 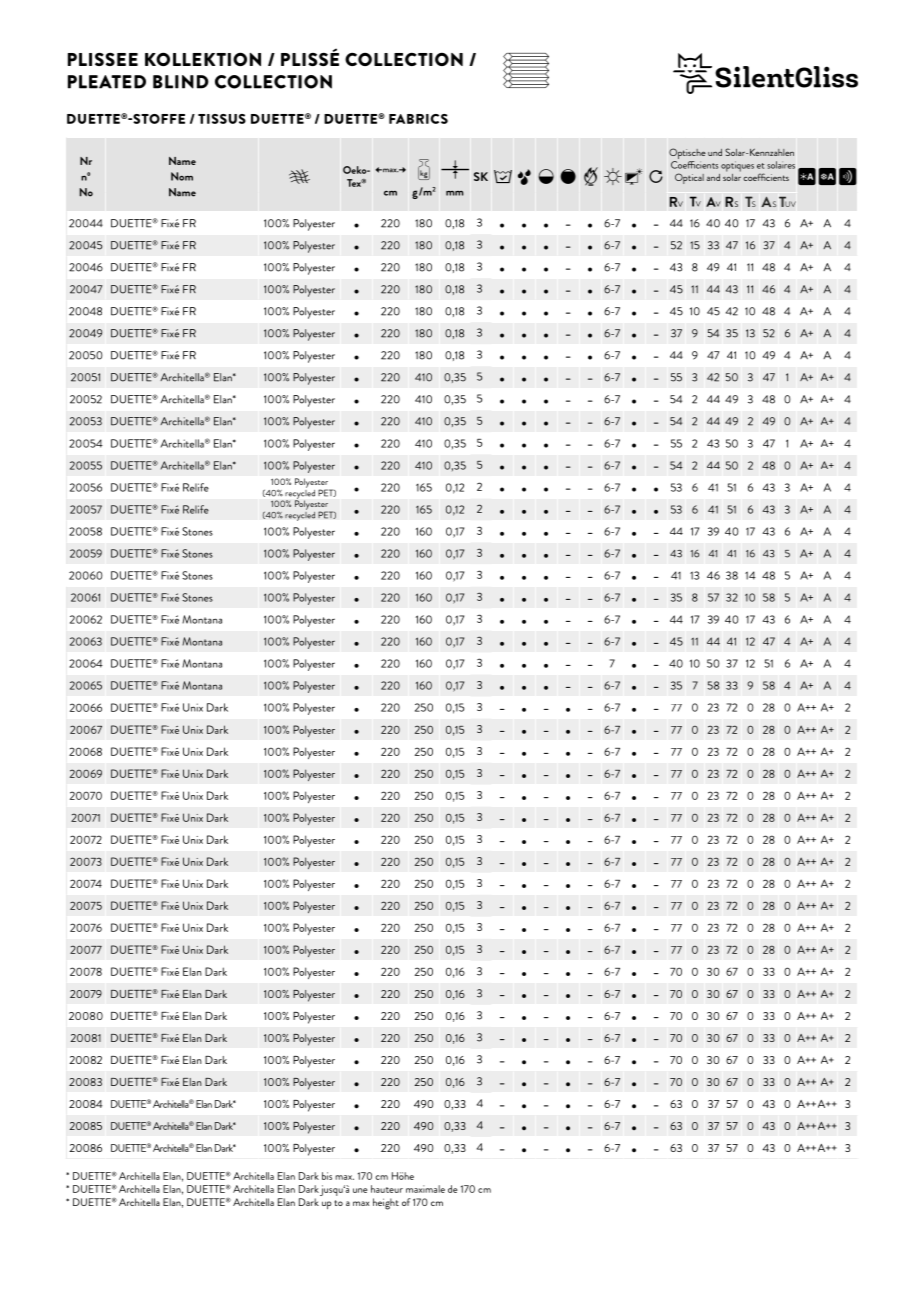 I want to click on BLIND, so click(x=181, y=82).
